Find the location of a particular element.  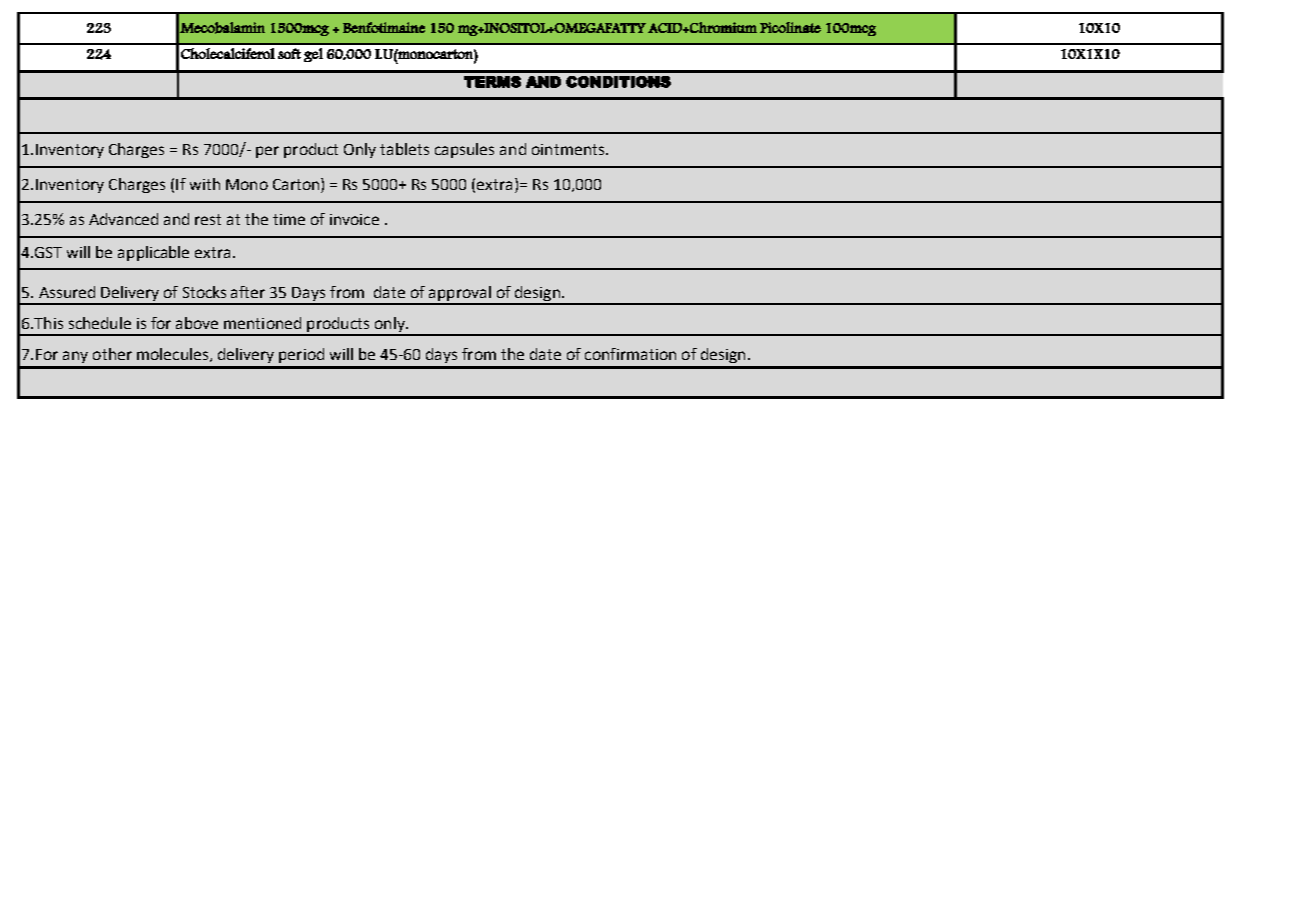

capsules is located at coordinates (464, 150).
